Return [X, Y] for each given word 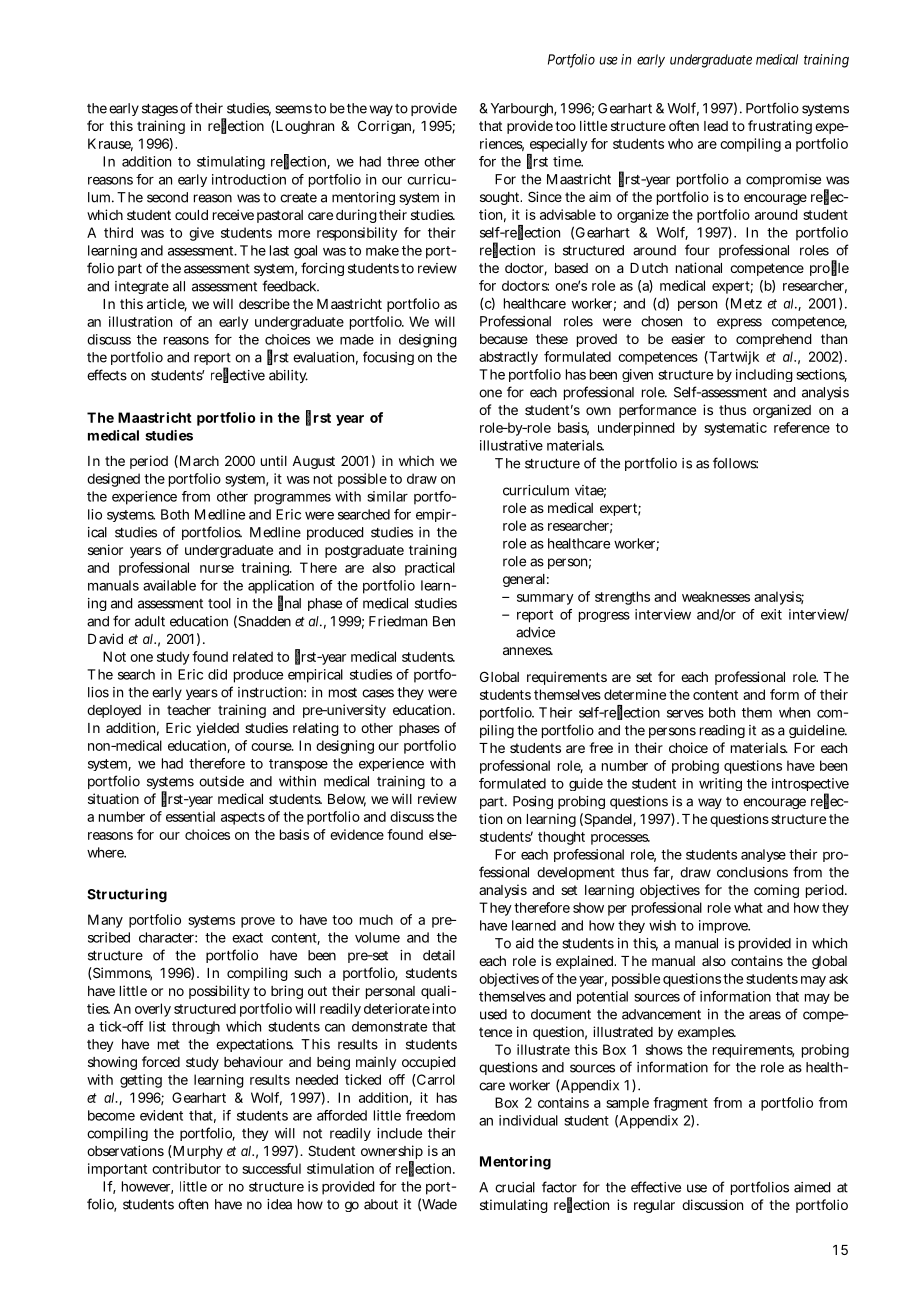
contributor [186, 1168]
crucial [515, 1187]
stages [160, 110]
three [403, 161]
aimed [812, 1187]
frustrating [780, 127]
